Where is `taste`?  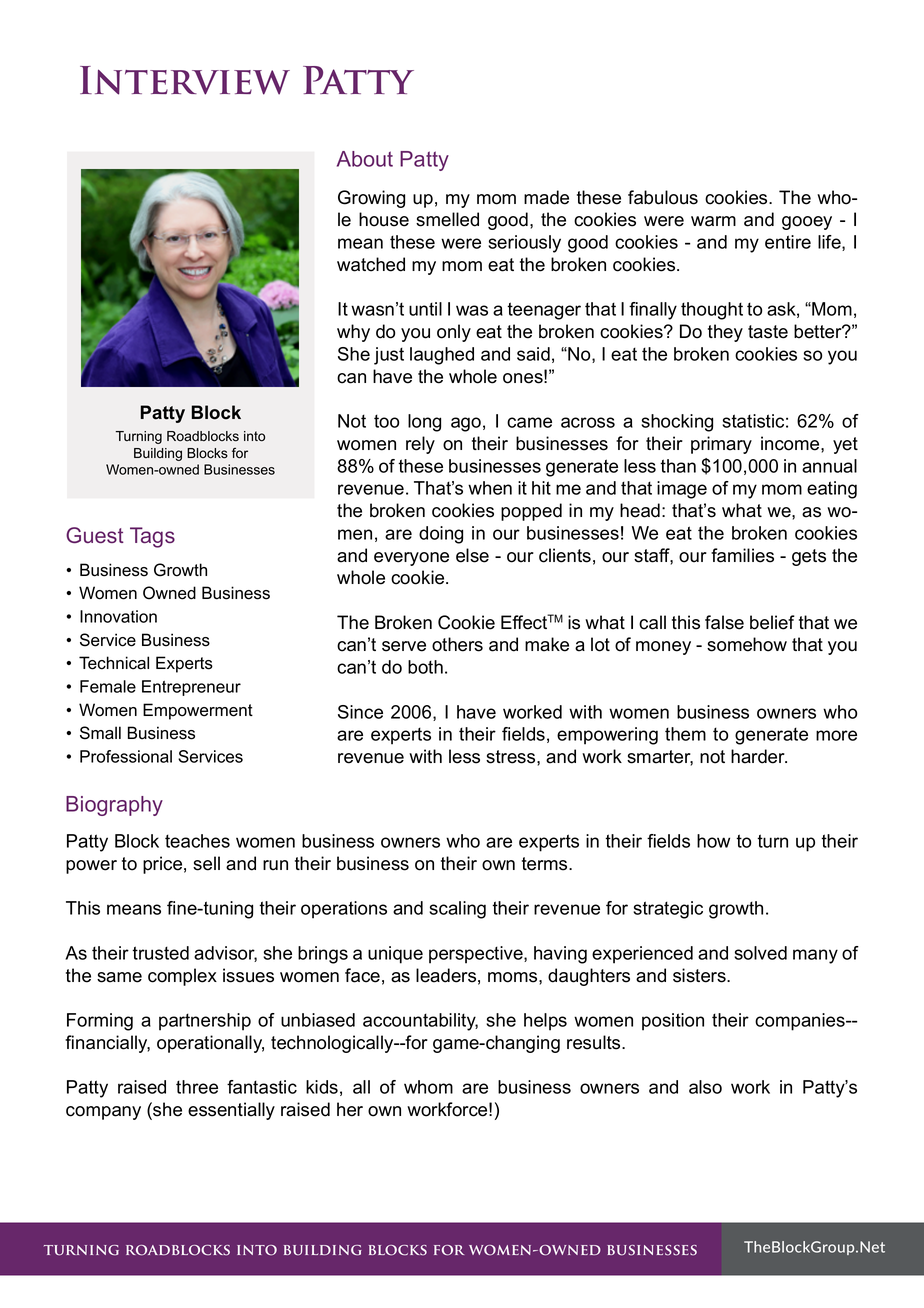
taste is located at coordinates (768, 332).
